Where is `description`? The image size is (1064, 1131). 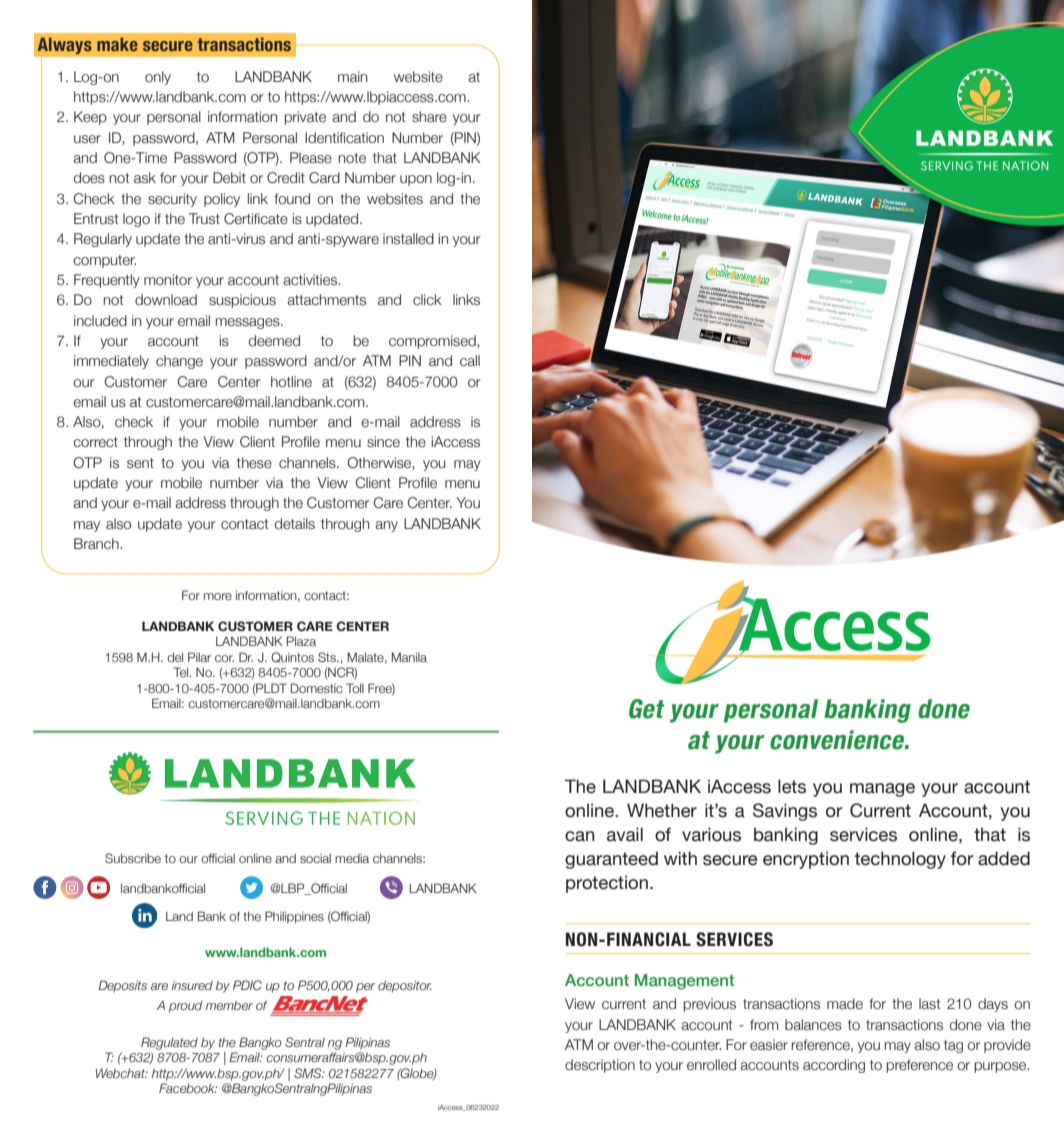
description is located at coordinates (600, 1066).
